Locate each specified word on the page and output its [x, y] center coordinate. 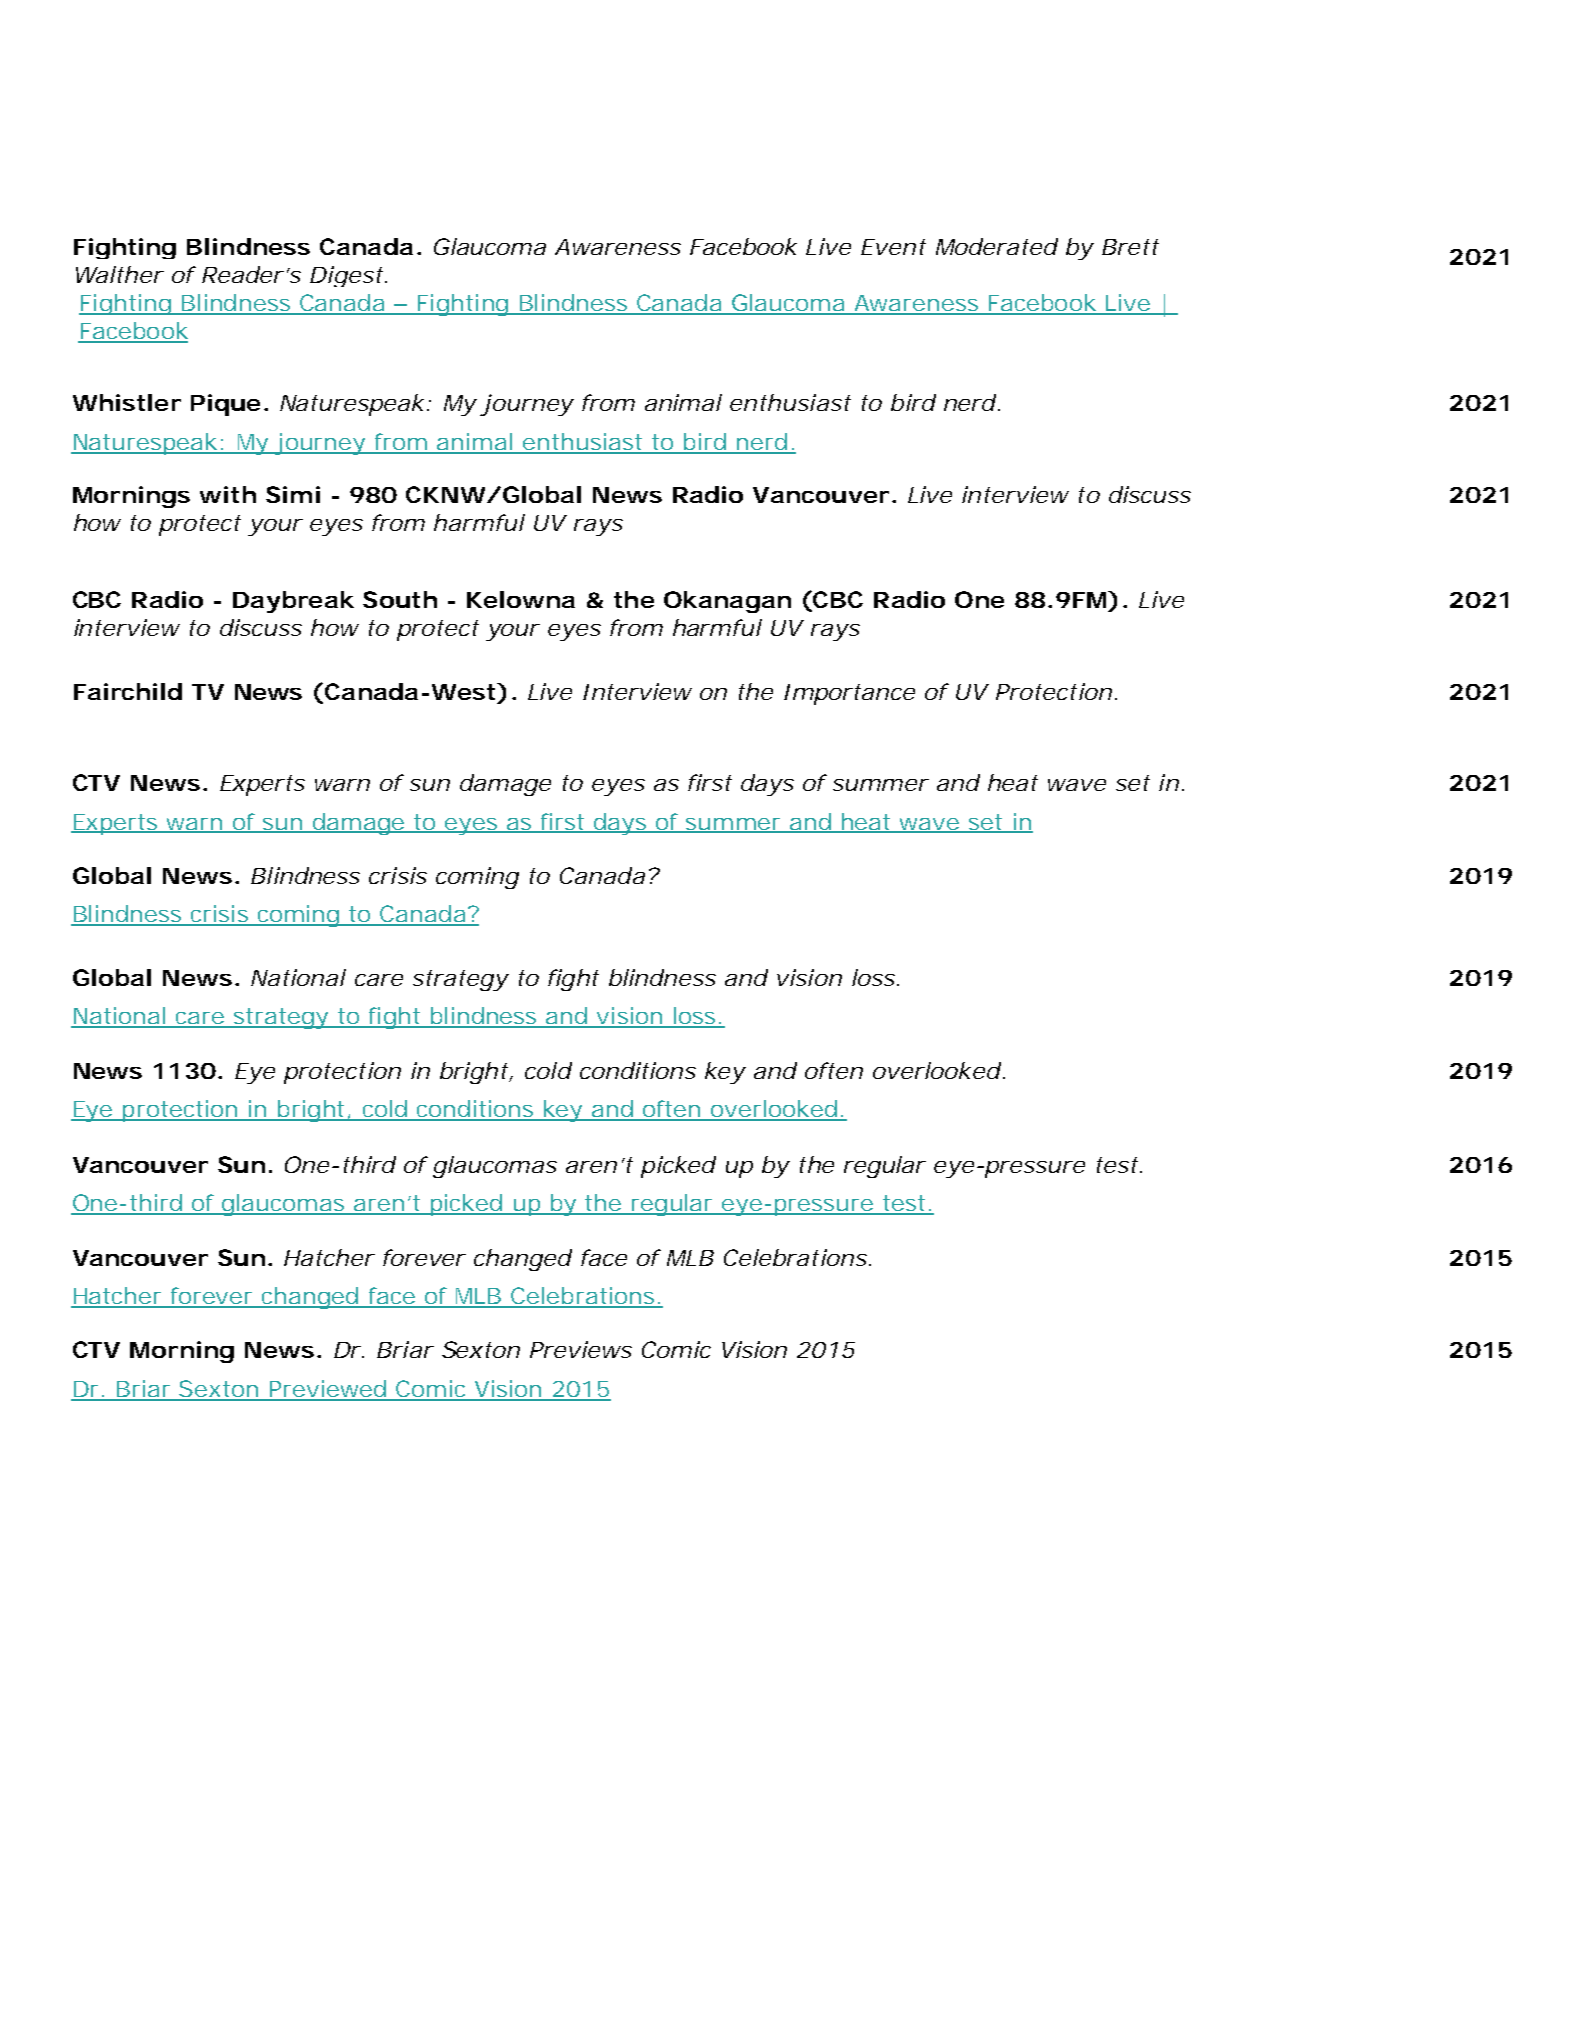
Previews [581, 1349]
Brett [1130, 247]
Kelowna [521, 599]
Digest [346, 276]
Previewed [327, 1390]
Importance [849, 694]
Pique [225, 405]
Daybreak [293, 602]
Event [893, 247]
